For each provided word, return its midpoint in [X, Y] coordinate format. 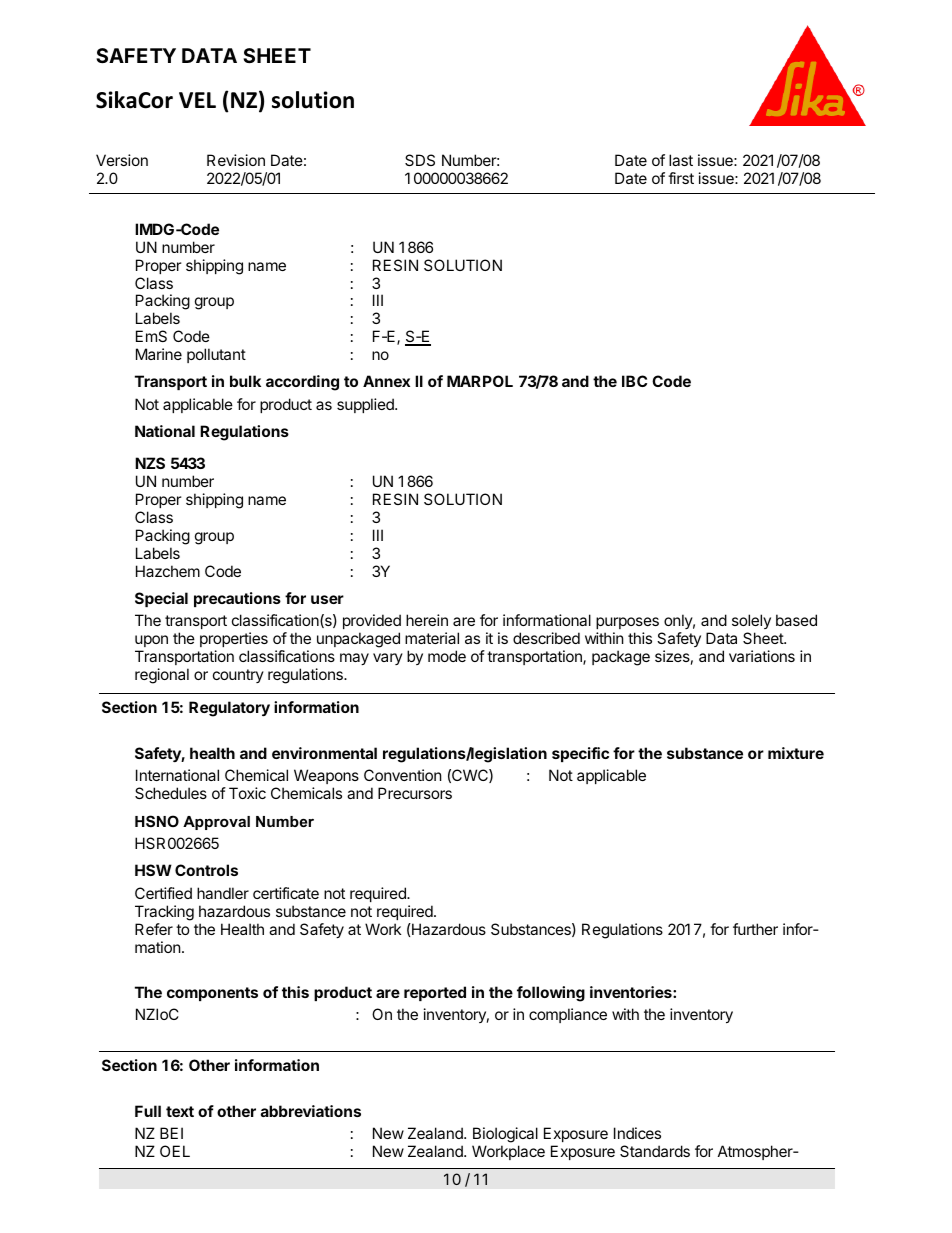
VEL [197, 100]
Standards [655, 1151]
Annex [386, 381]
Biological [505, 1136]
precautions [237, 599]
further [755, 929]
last [681, 160]
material [432, 638]
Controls [206, 870]
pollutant [216, 355]
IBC [634, 381]
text [180, 1111]
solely [751, 623]
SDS [420, 160]
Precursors [415, 793]
